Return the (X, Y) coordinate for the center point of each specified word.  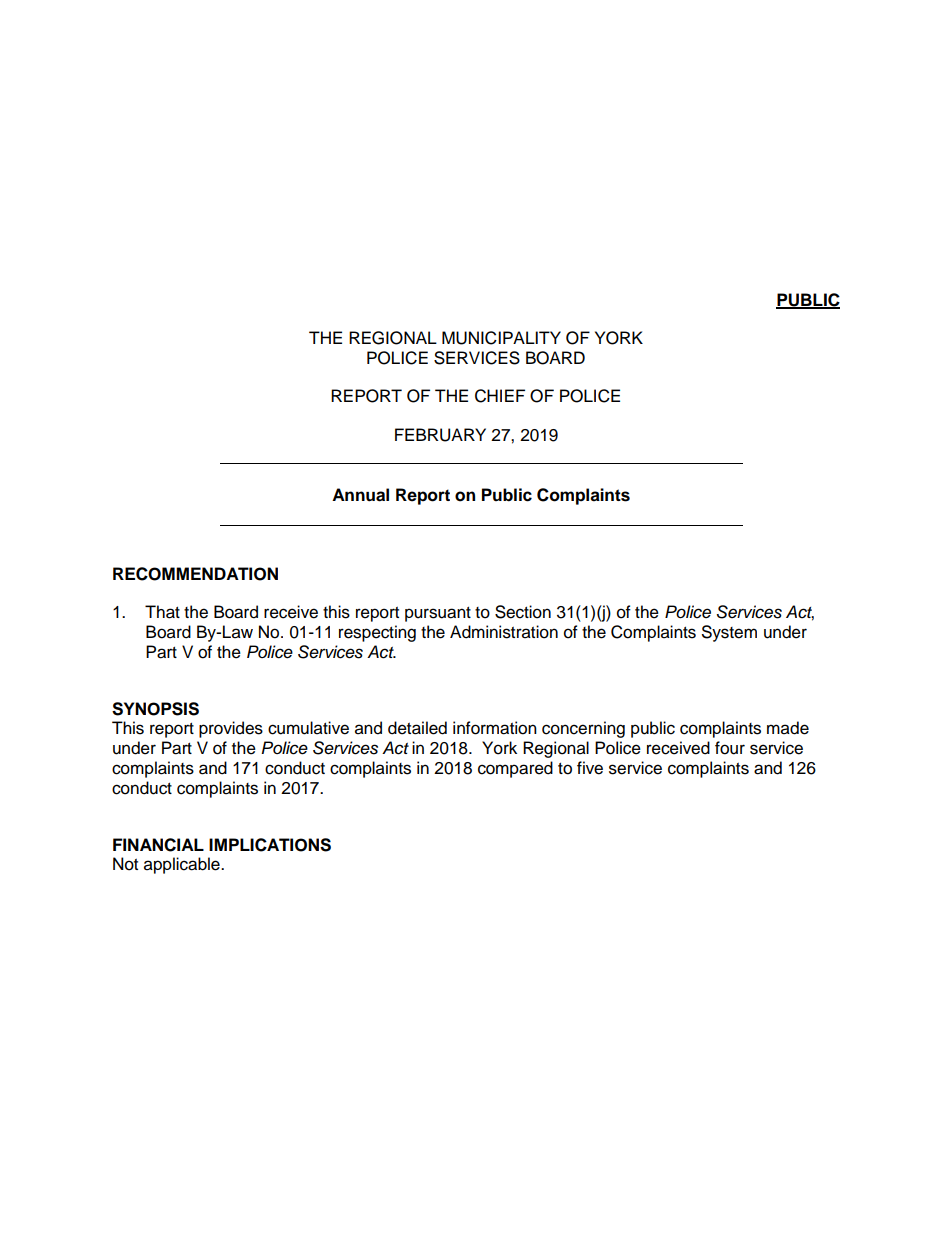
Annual (360, 495)
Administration (504, 632)
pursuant (438, 614)
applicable (183, 865)
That (162, 612)
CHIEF (500, 396)
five (590, 768)
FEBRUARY (440, 435)
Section (523, 612)
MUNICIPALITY (501, 338)
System (729, 633)
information (495, 728)
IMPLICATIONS (270, 845)
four (730, 748)
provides (231, 729)
